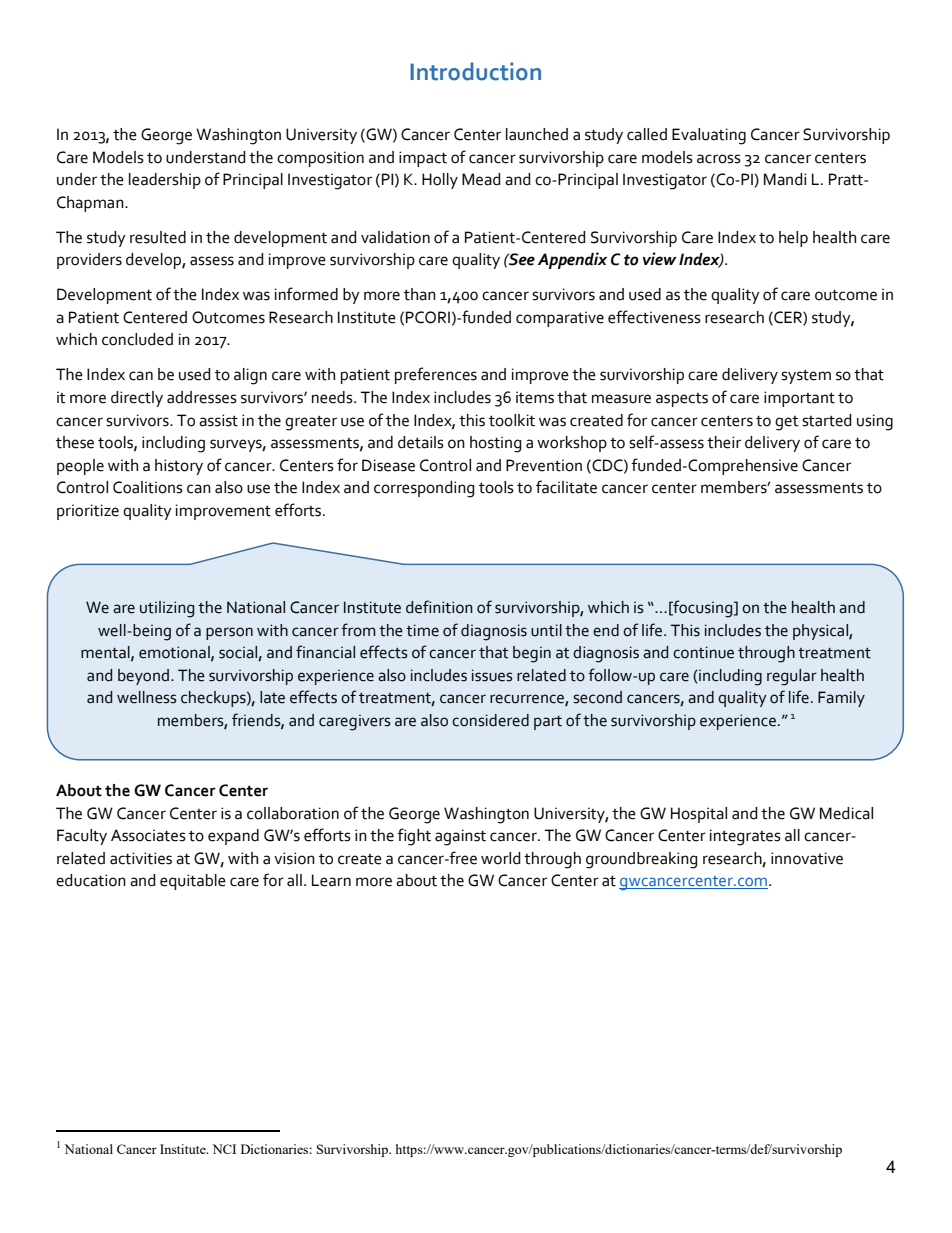  What do you see at coordinates (148, 835) in the document?
I see `Associates` at bounding box center [148, 835].
